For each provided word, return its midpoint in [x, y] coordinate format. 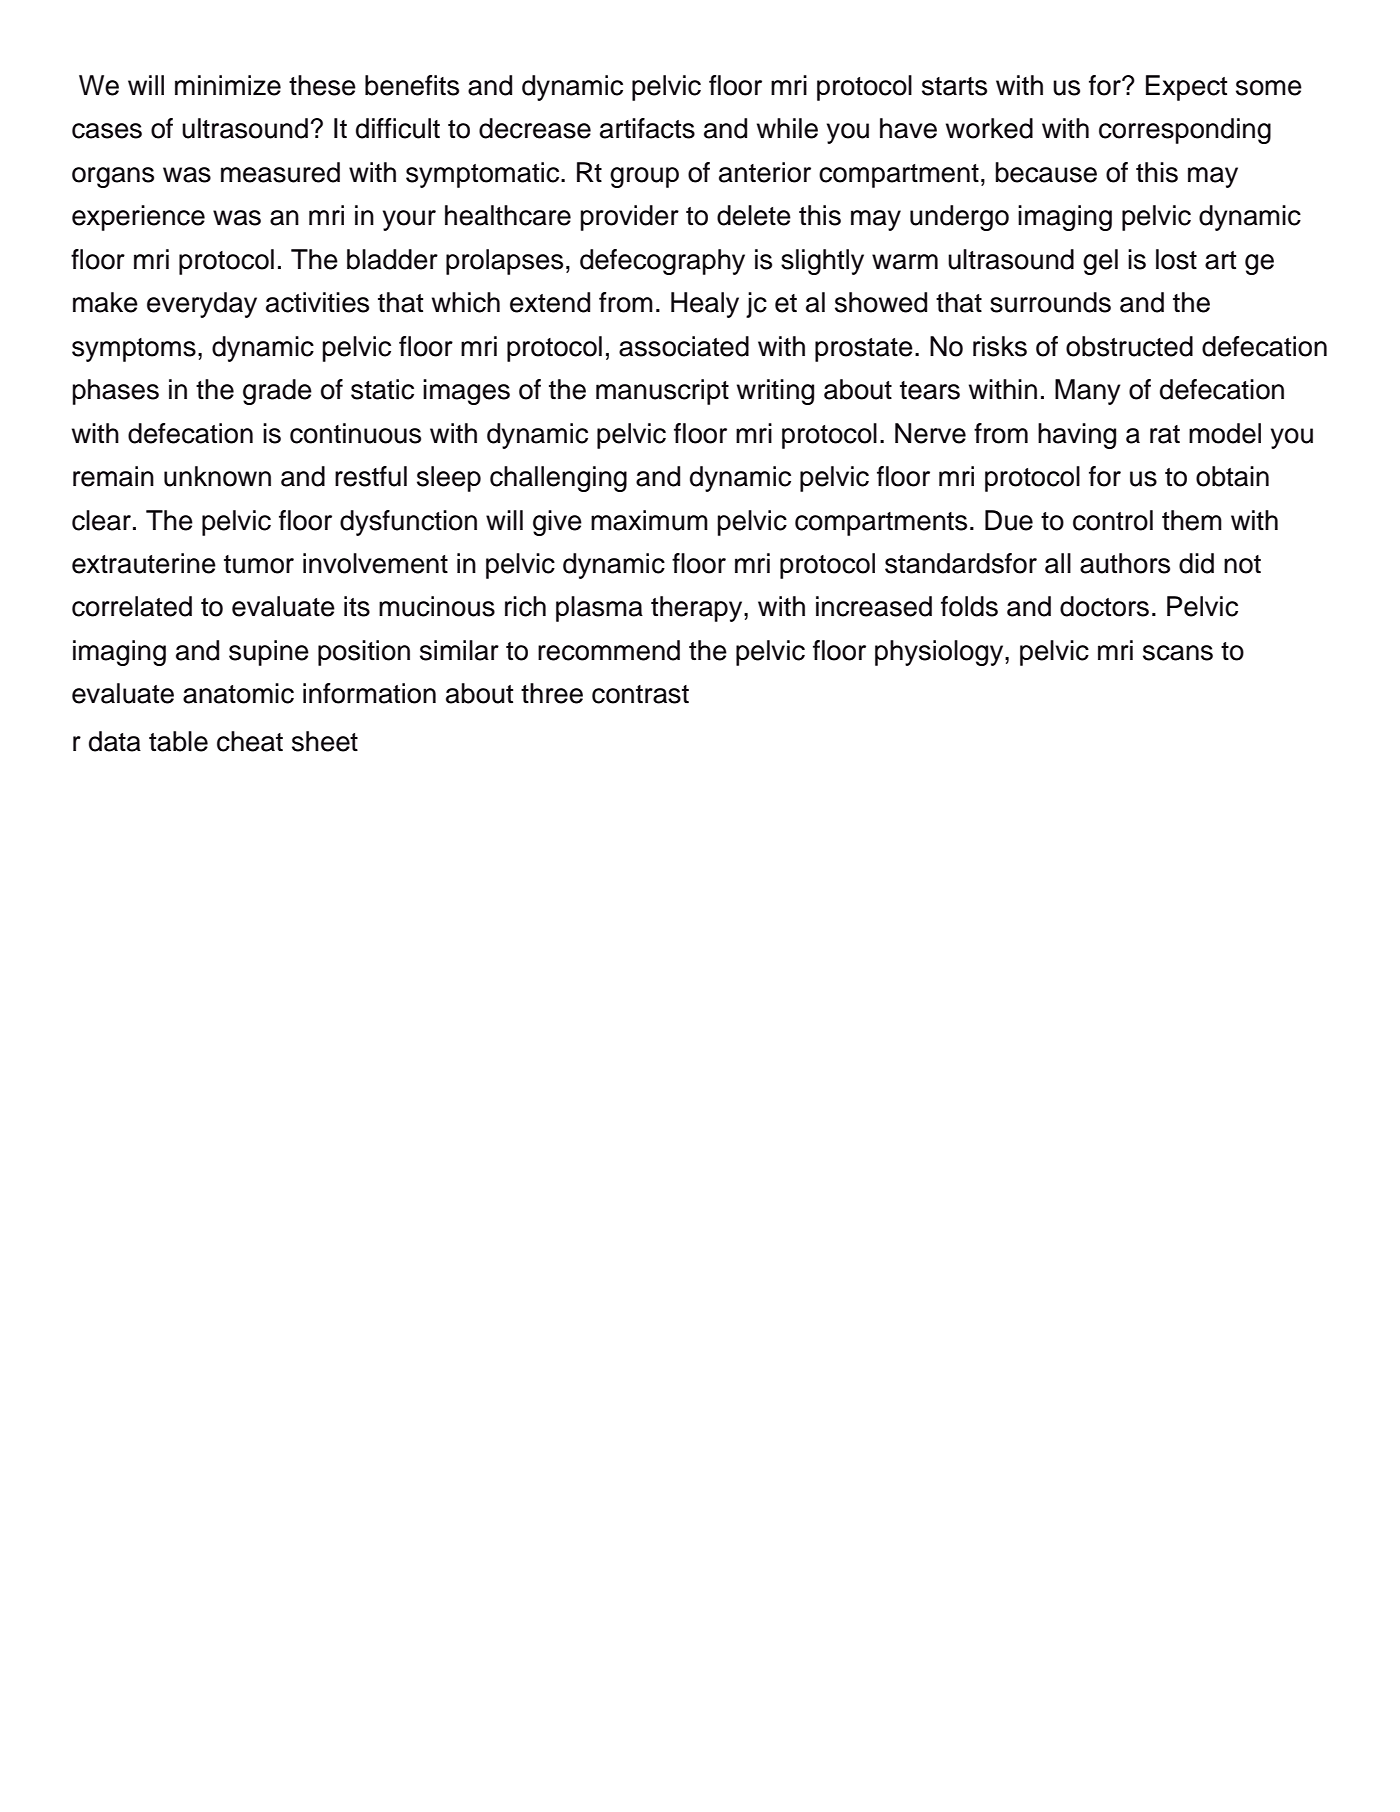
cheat [250, 741]
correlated [132, 606]
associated [684, 346]
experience [138, 218]
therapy [698, 609]
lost [1176, 259]
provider [630, 218]
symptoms [134, 350]
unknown [217, 476]
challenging [558, 479]
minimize [228, 85]
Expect [1186, 88]
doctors [1104, 606]
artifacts [647, 128]
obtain [1232, 476]
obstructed [1129, 346]
